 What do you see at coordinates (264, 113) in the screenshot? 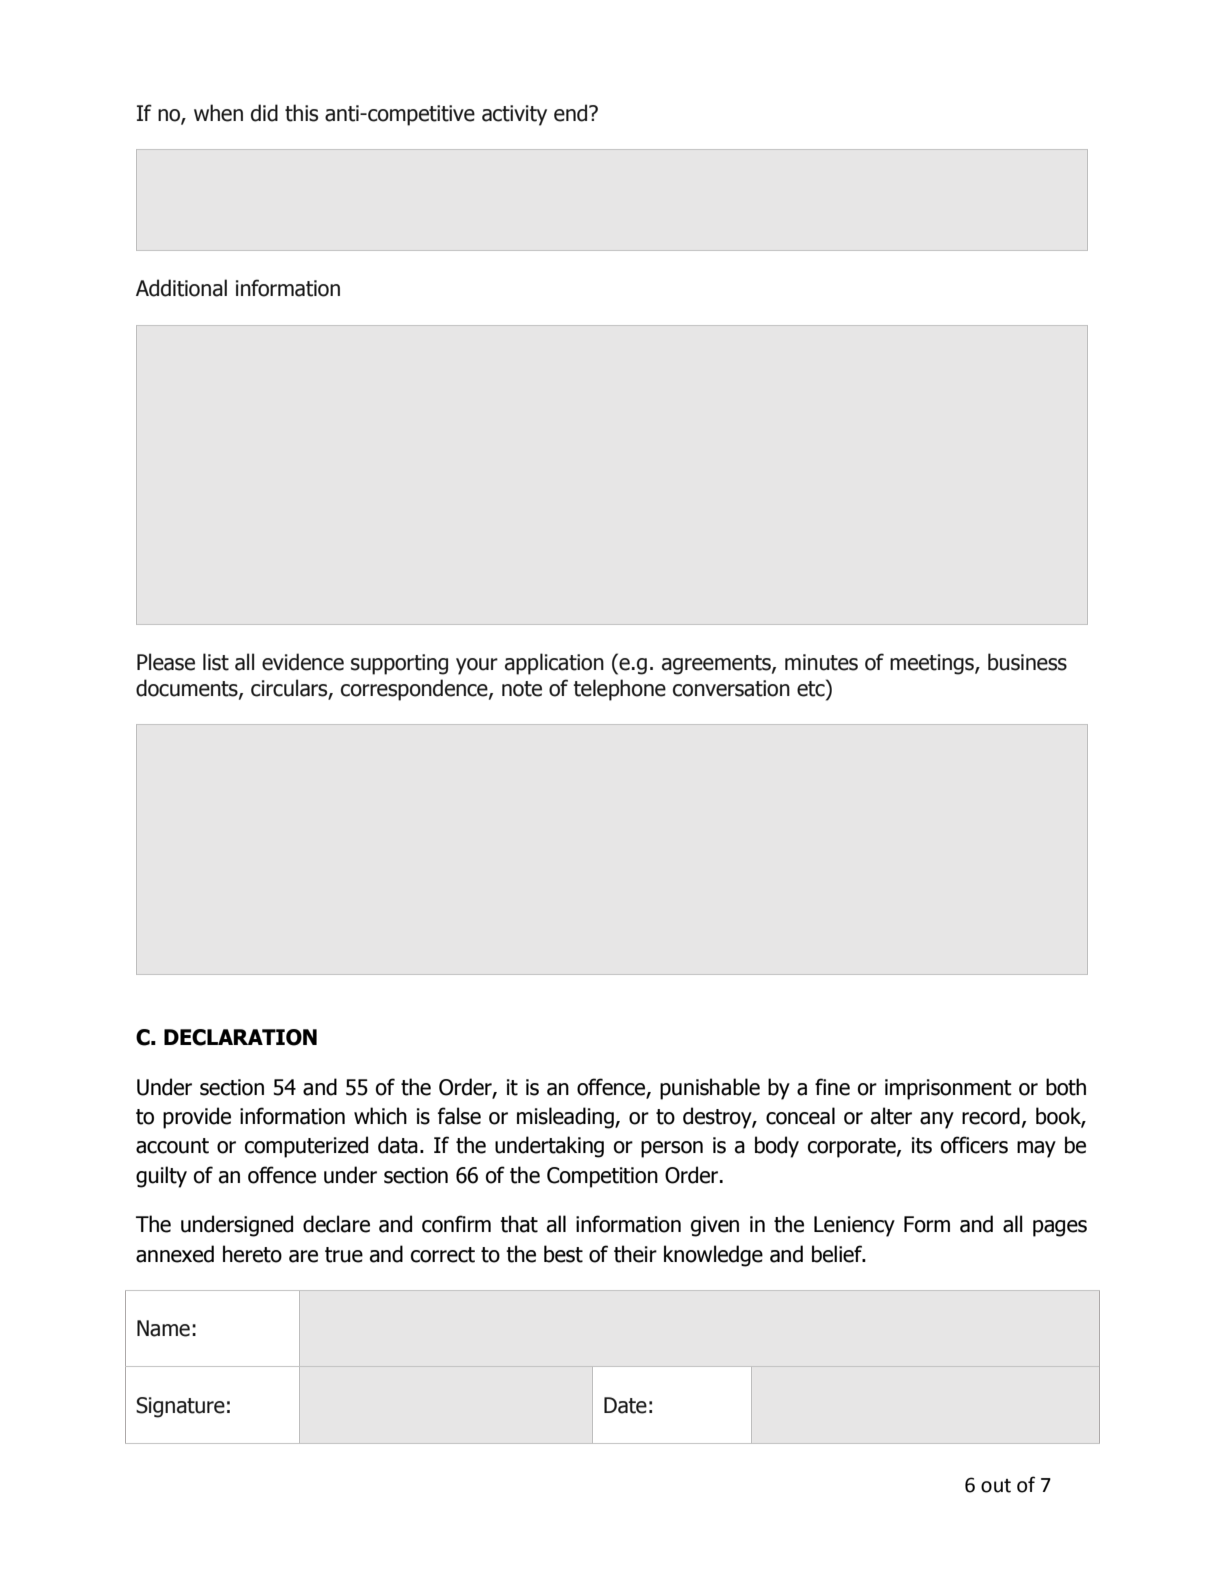
I see `did` at bounding box center [264, 113].
